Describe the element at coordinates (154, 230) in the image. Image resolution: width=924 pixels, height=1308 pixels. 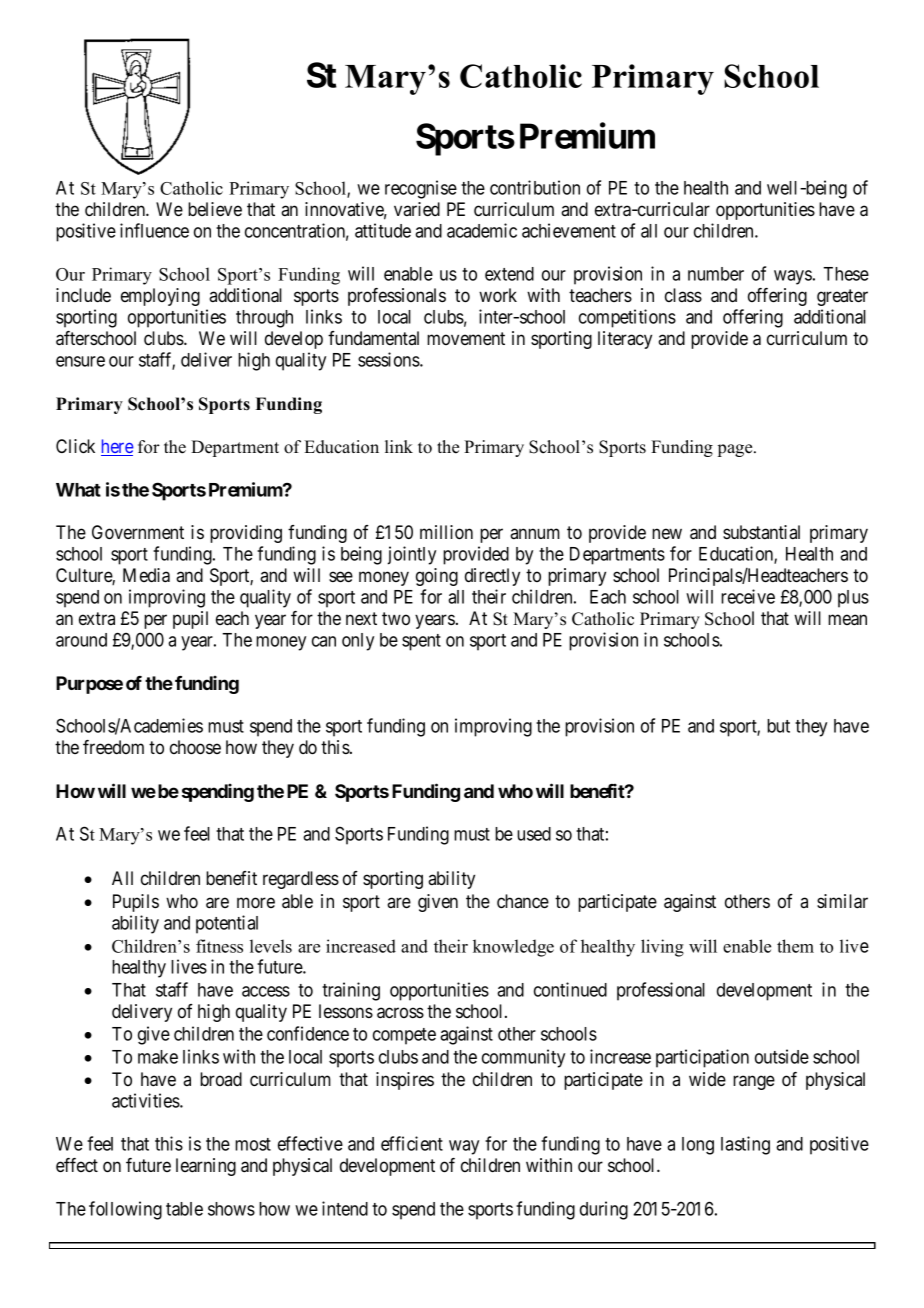
I see `influence` at that location.
